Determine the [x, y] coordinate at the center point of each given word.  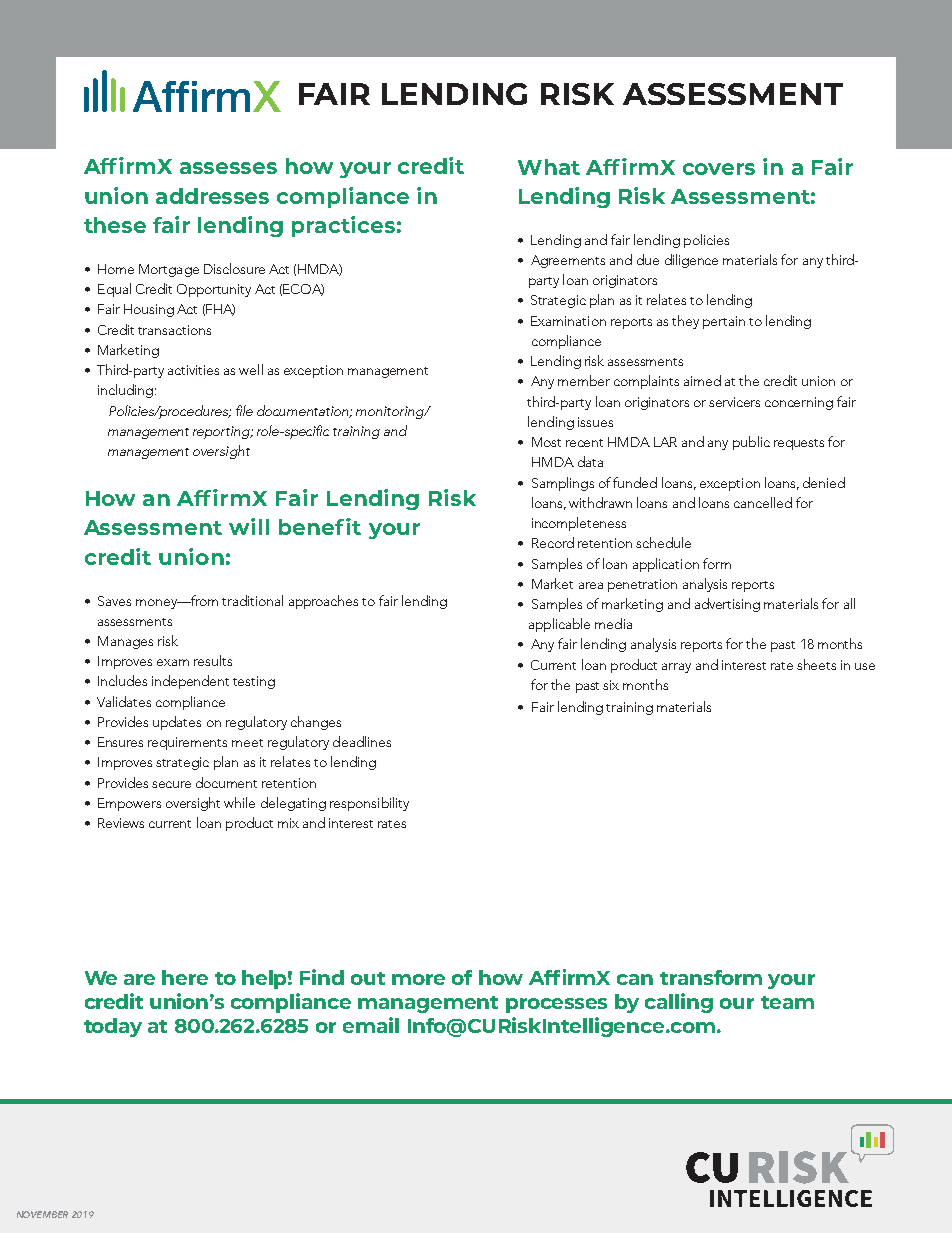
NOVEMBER [42, 1214]
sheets [816, 664]
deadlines [362, 741]
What [549, 167]
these [115, 225]
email [371, 1025]
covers [719, 169]
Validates [124, 701]
